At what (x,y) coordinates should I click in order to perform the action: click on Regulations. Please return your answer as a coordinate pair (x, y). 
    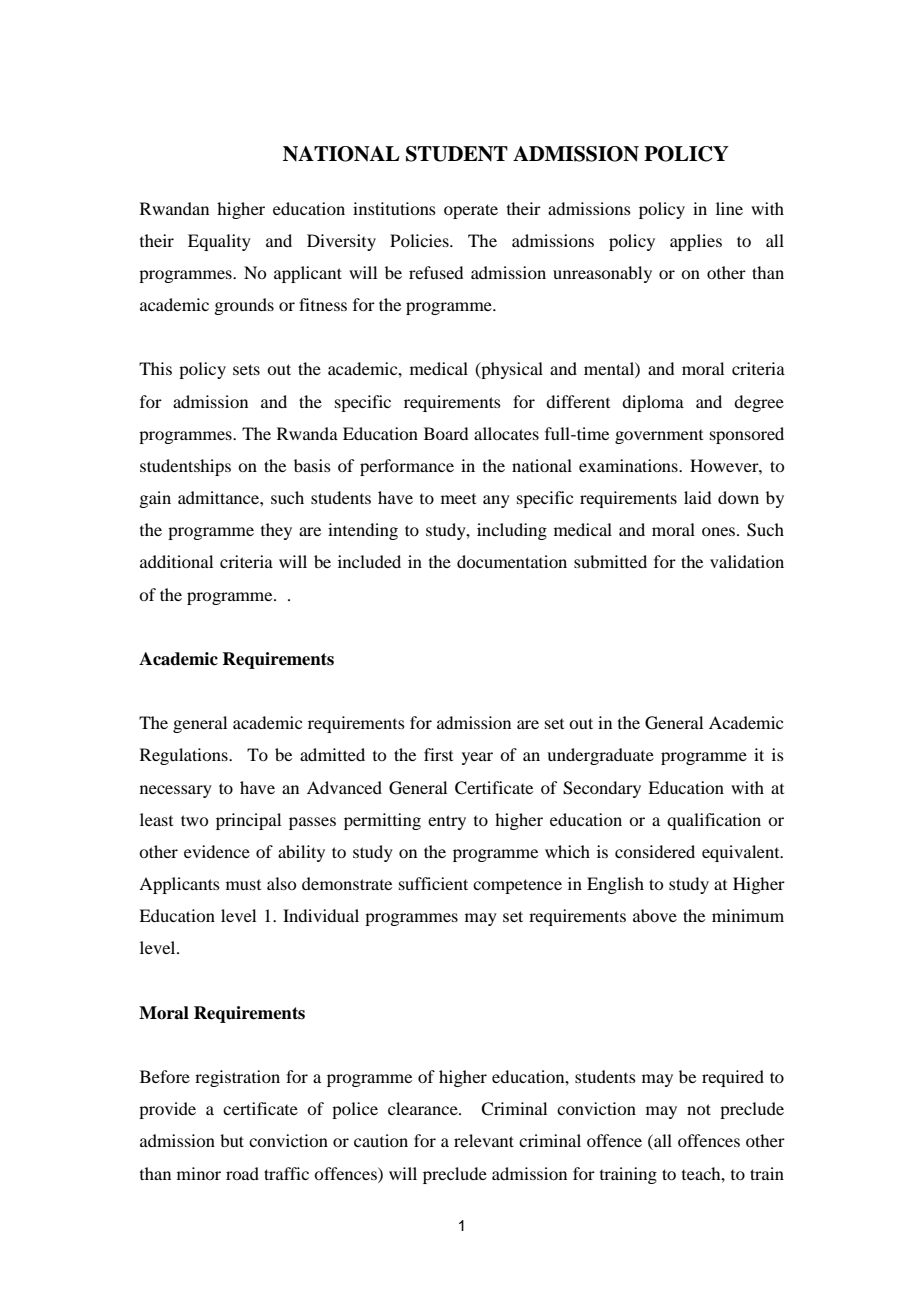
    Looking at the image, I should click on (185, 756).
